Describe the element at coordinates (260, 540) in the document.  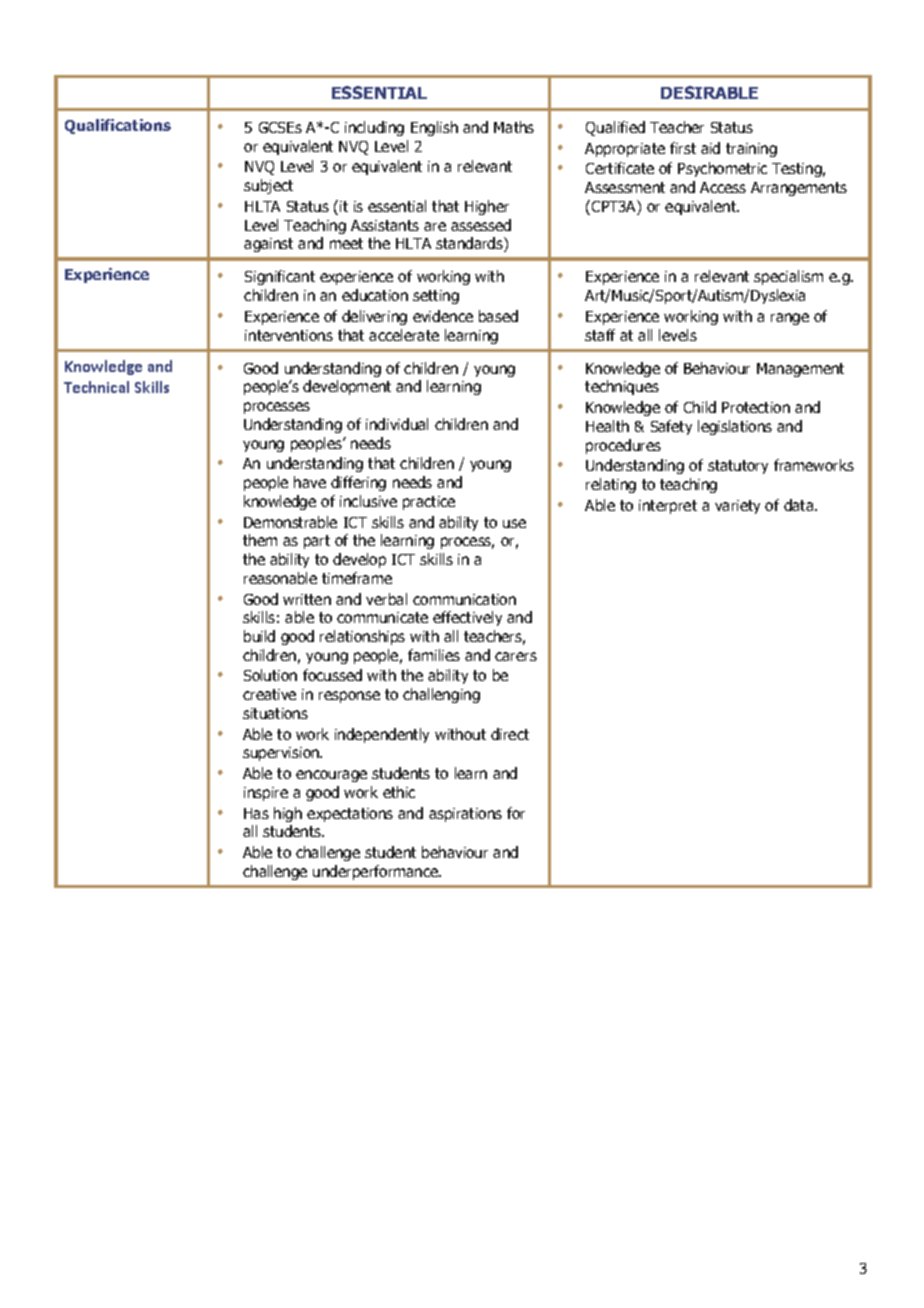
I see `them` at that location.
